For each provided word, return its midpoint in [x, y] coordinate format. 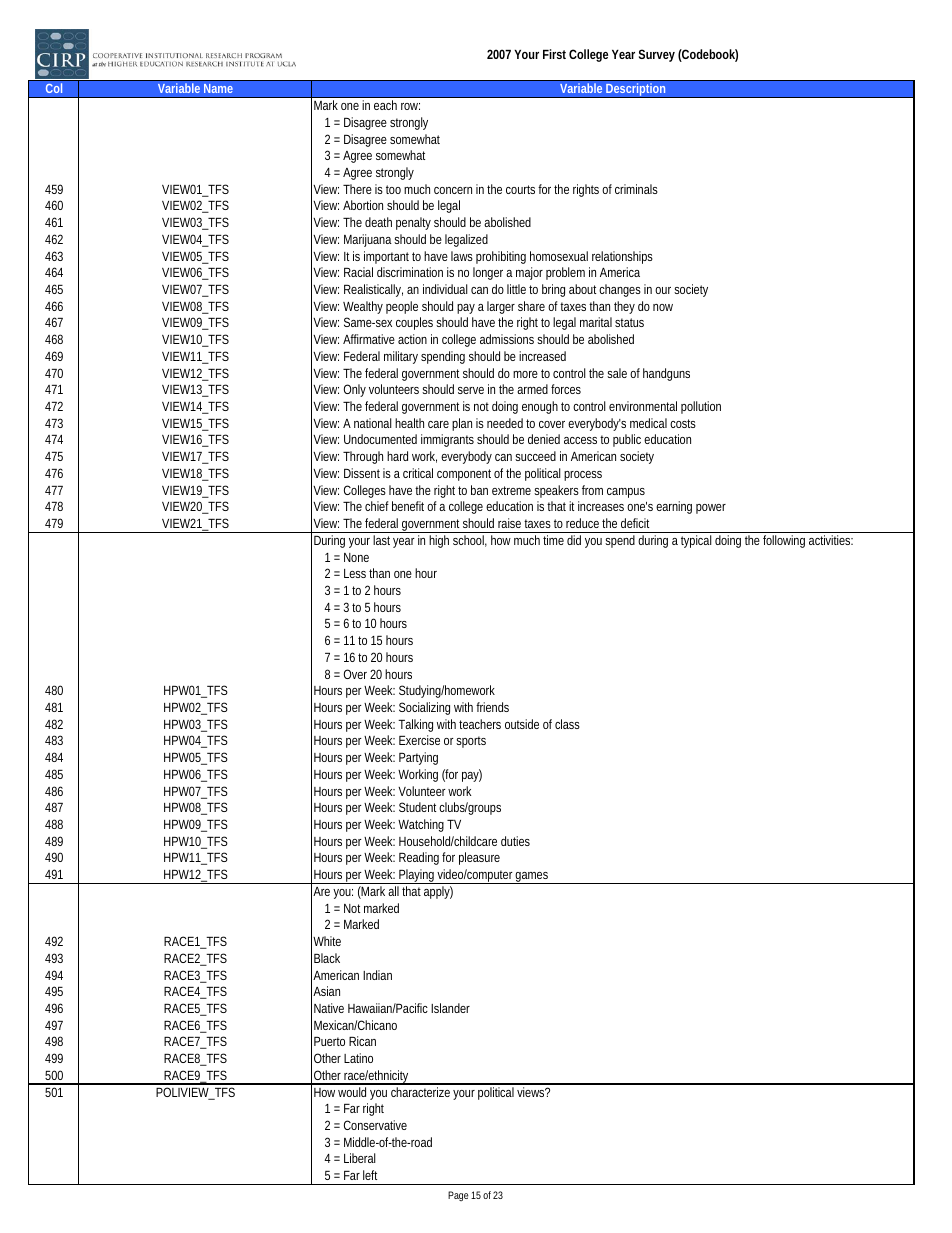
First [554, 54]
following [784, 541]
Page [458, 1196]
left [370, 1175]
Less [355, 573]
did [574, 540]
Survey [657, 55]
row [410, 106]
